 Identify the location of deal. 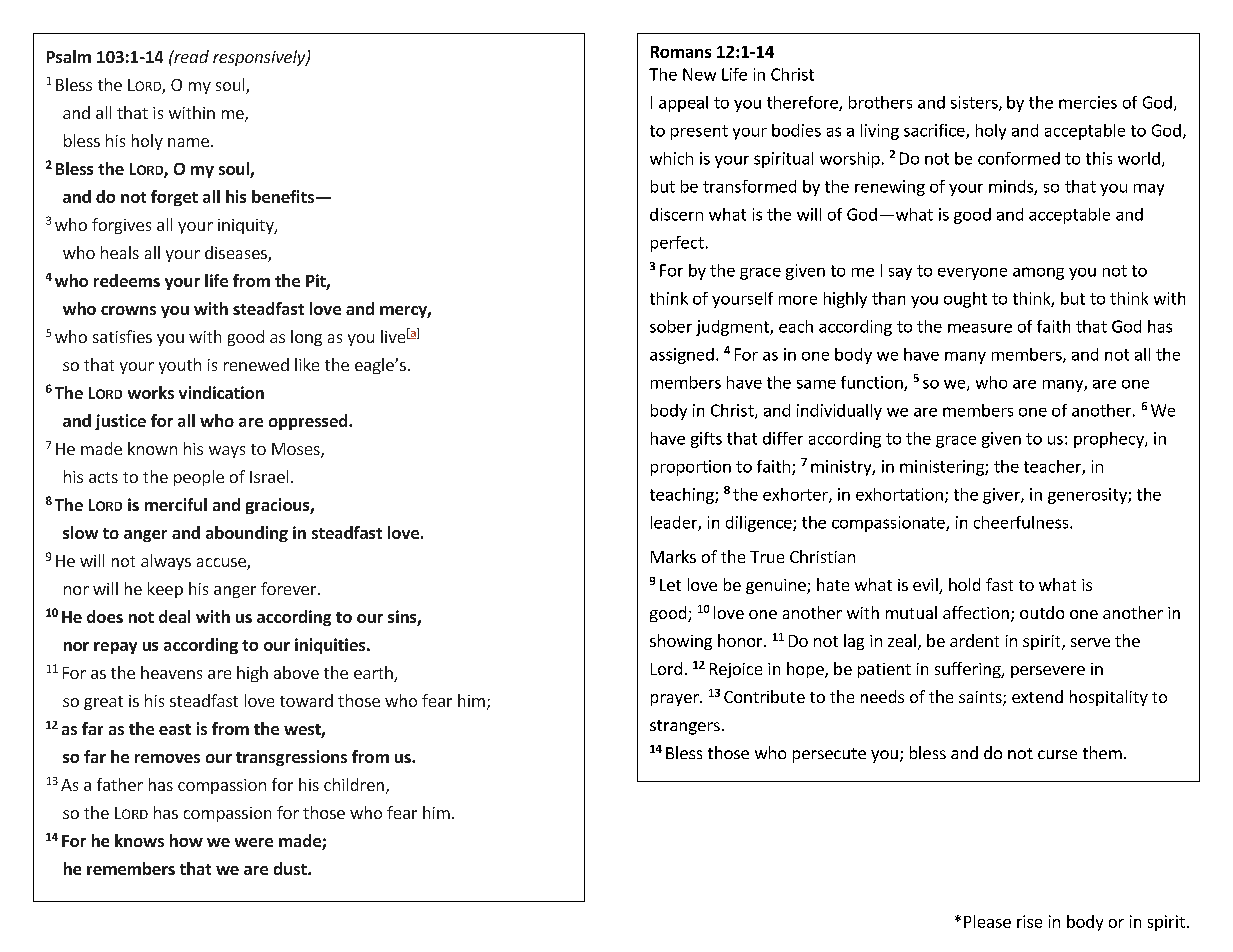
(174, 616).
